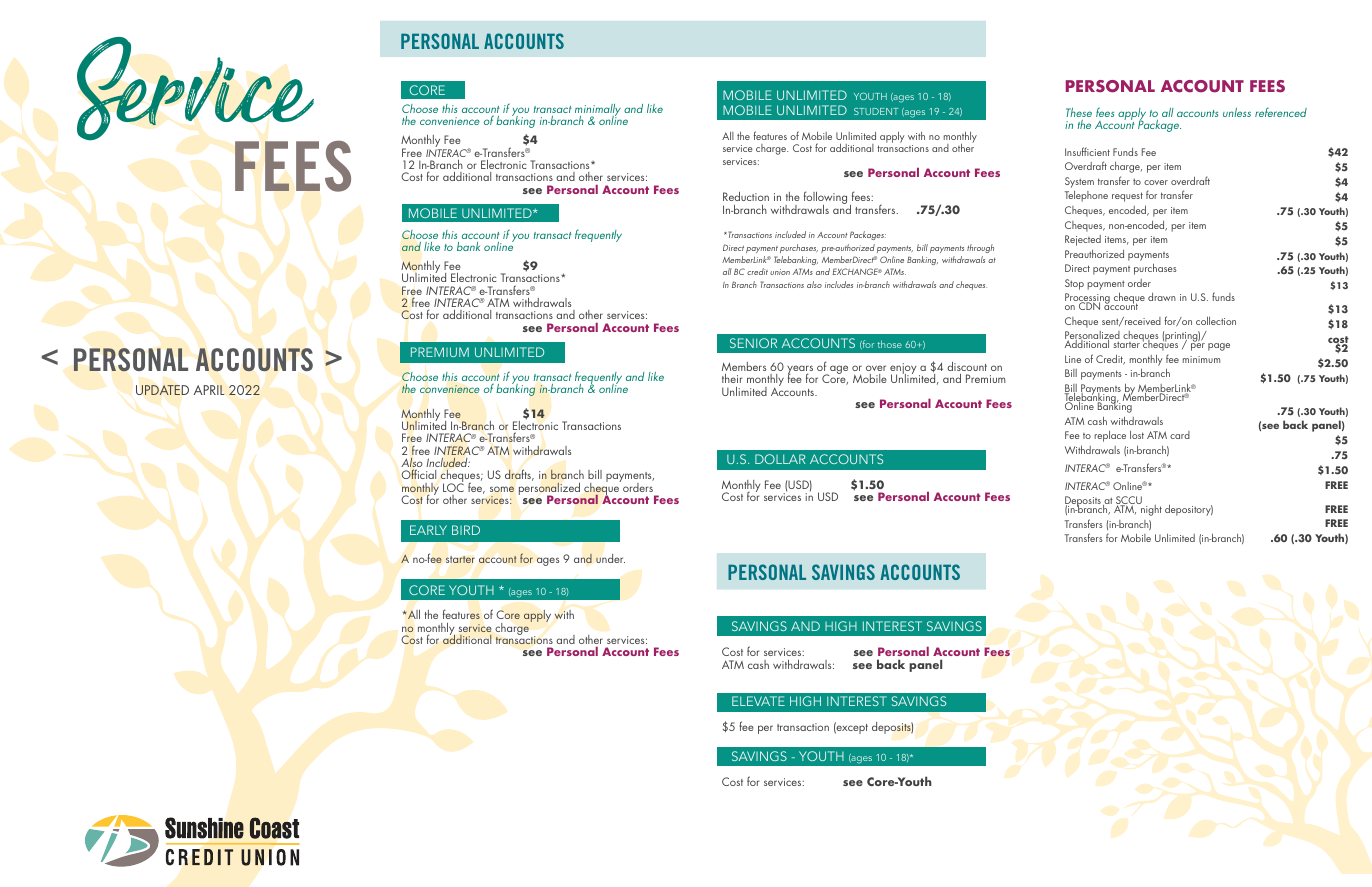 The height and width of the screenshot is (887, 1372). Describe the element at coordinates (162, 390) in the screenshot. I see `UPDATED` at that location.
